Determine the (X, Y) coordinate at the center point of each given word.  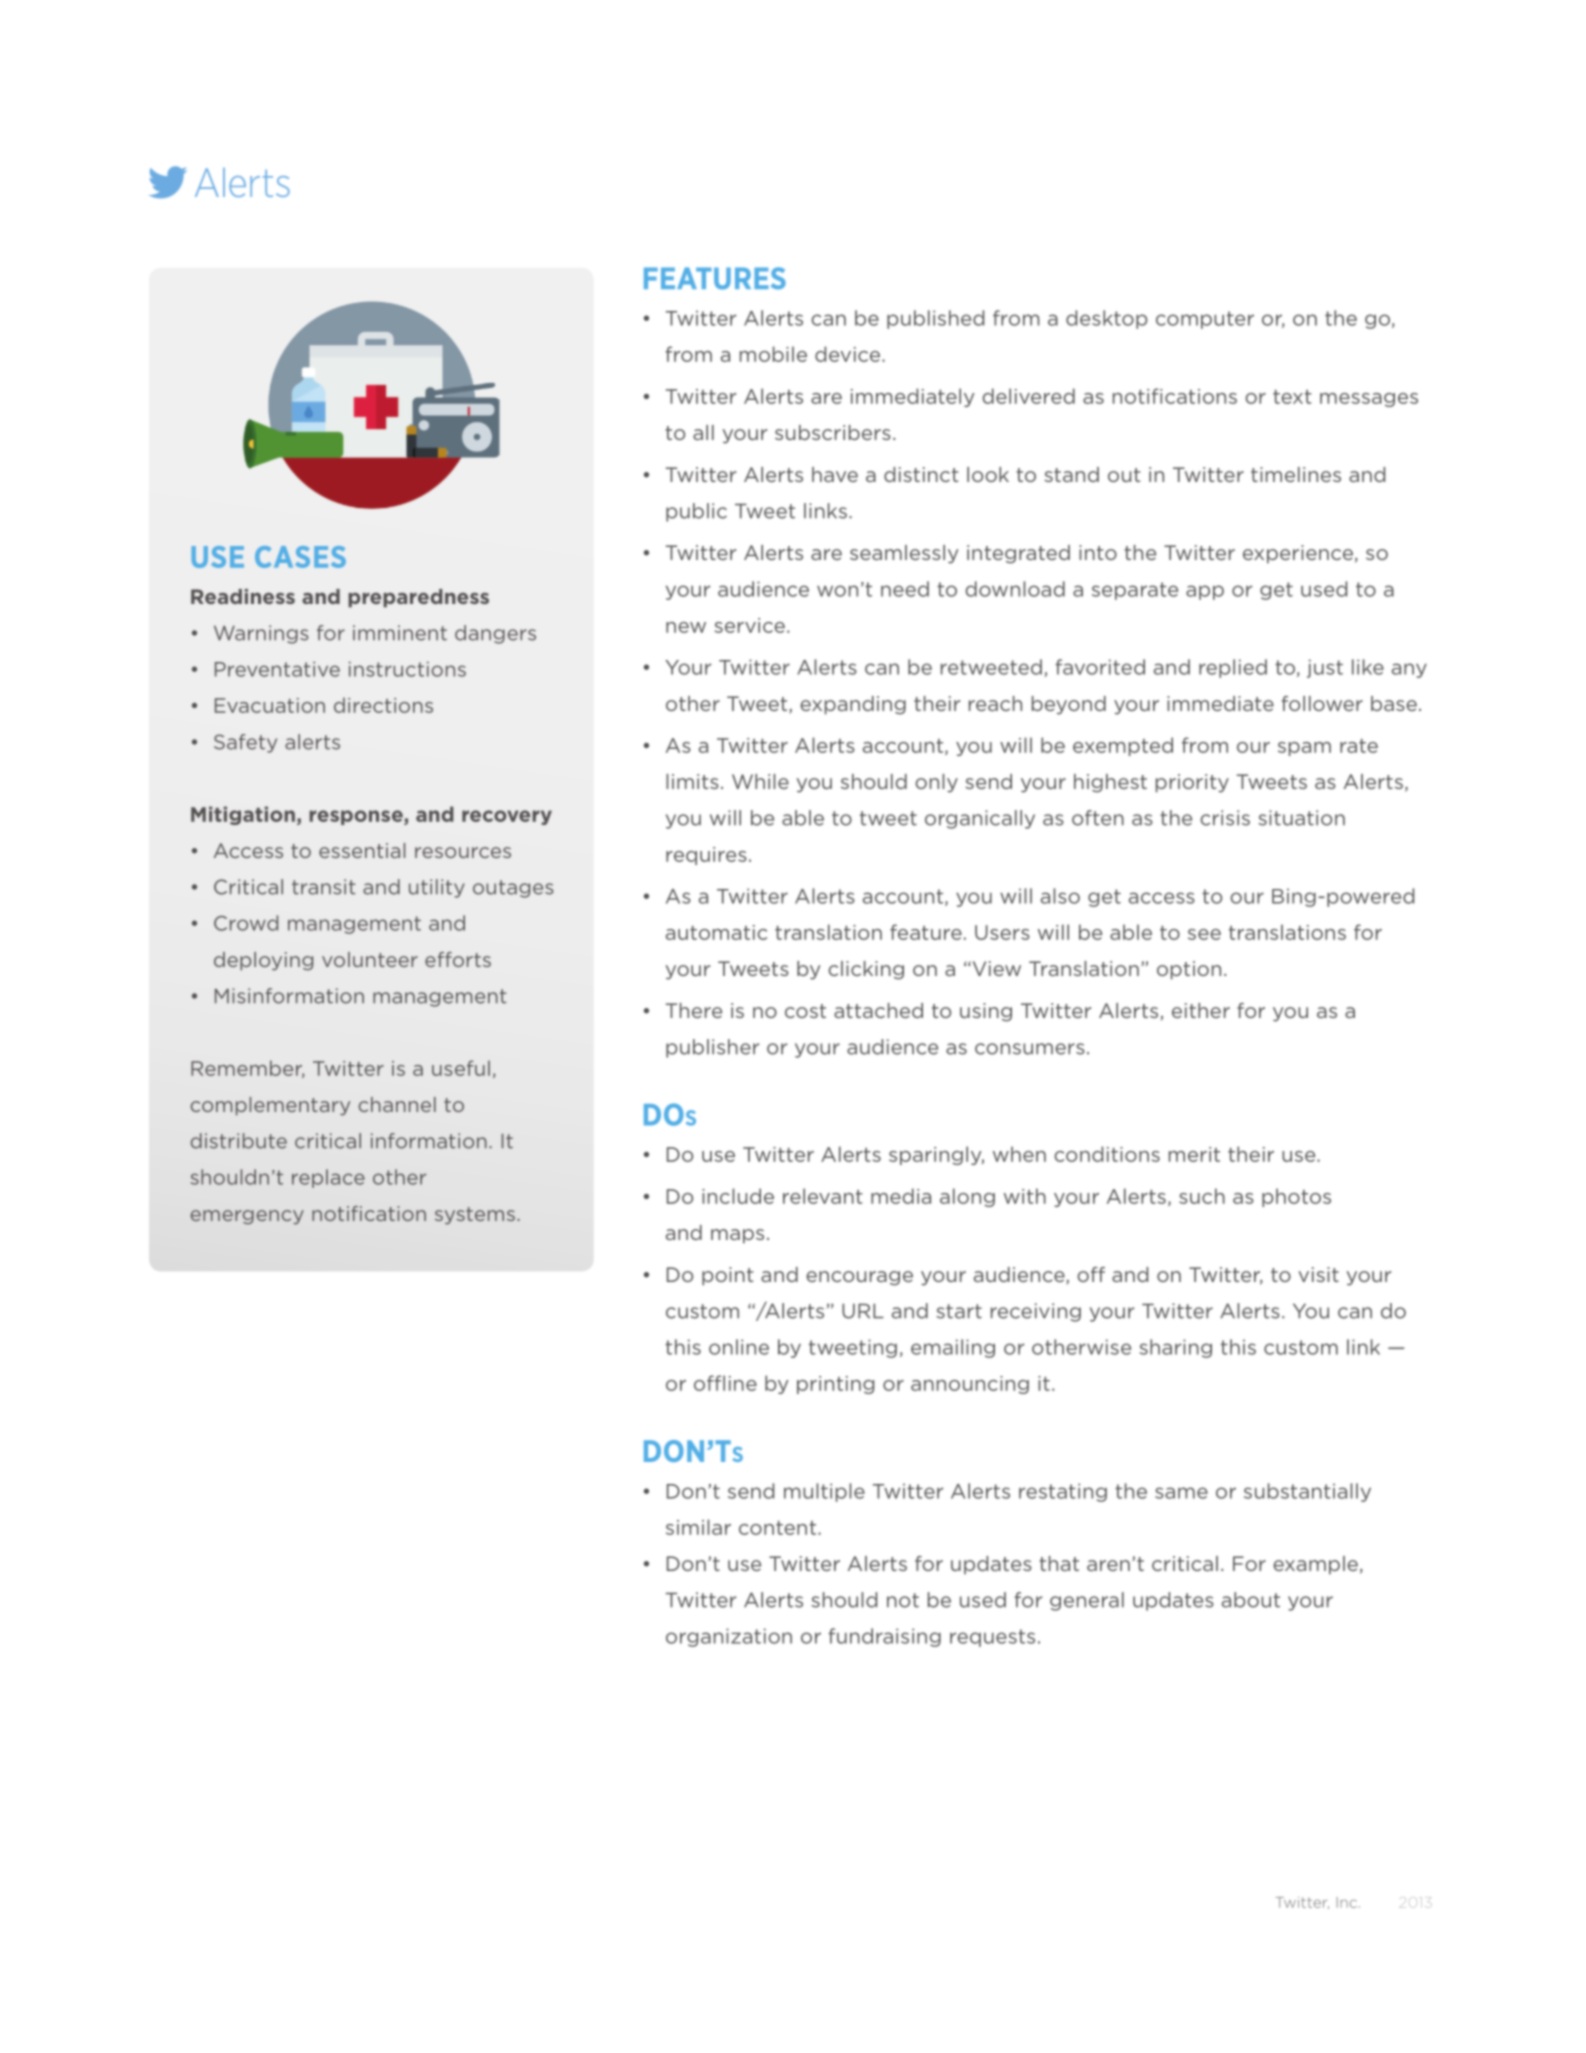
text (1292, 397)
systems (475, 1216)
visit (1319, 1274)
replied (1233, 668)
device (849, 354)
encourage (859, 1278)
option (1189, 970)
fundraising (884, 1637)
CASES (300, 557)
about (1251, 1600)
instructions (407, 669)
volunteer (370, 959)
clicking (866, 970)
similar (698, 1527)
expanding (853, 705)
